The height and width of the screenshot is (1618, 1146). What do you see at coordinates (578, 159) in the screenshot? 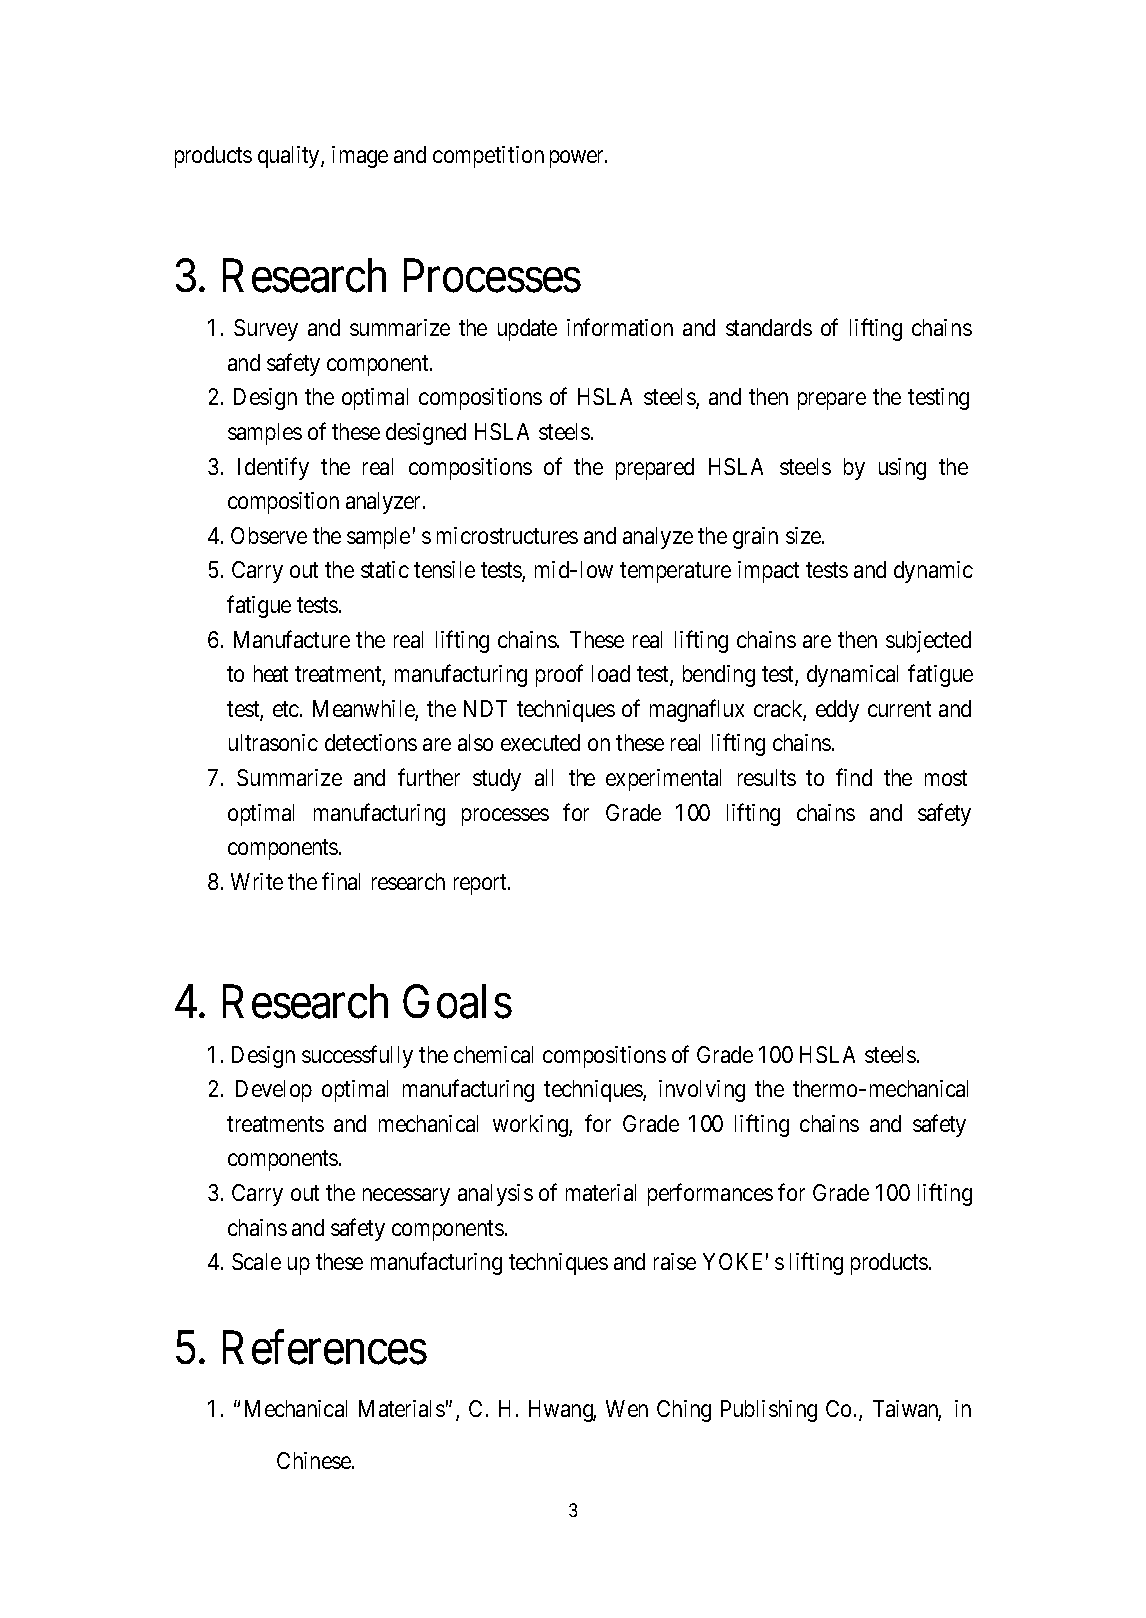
I see `power` at bounding box center [578, 159].
